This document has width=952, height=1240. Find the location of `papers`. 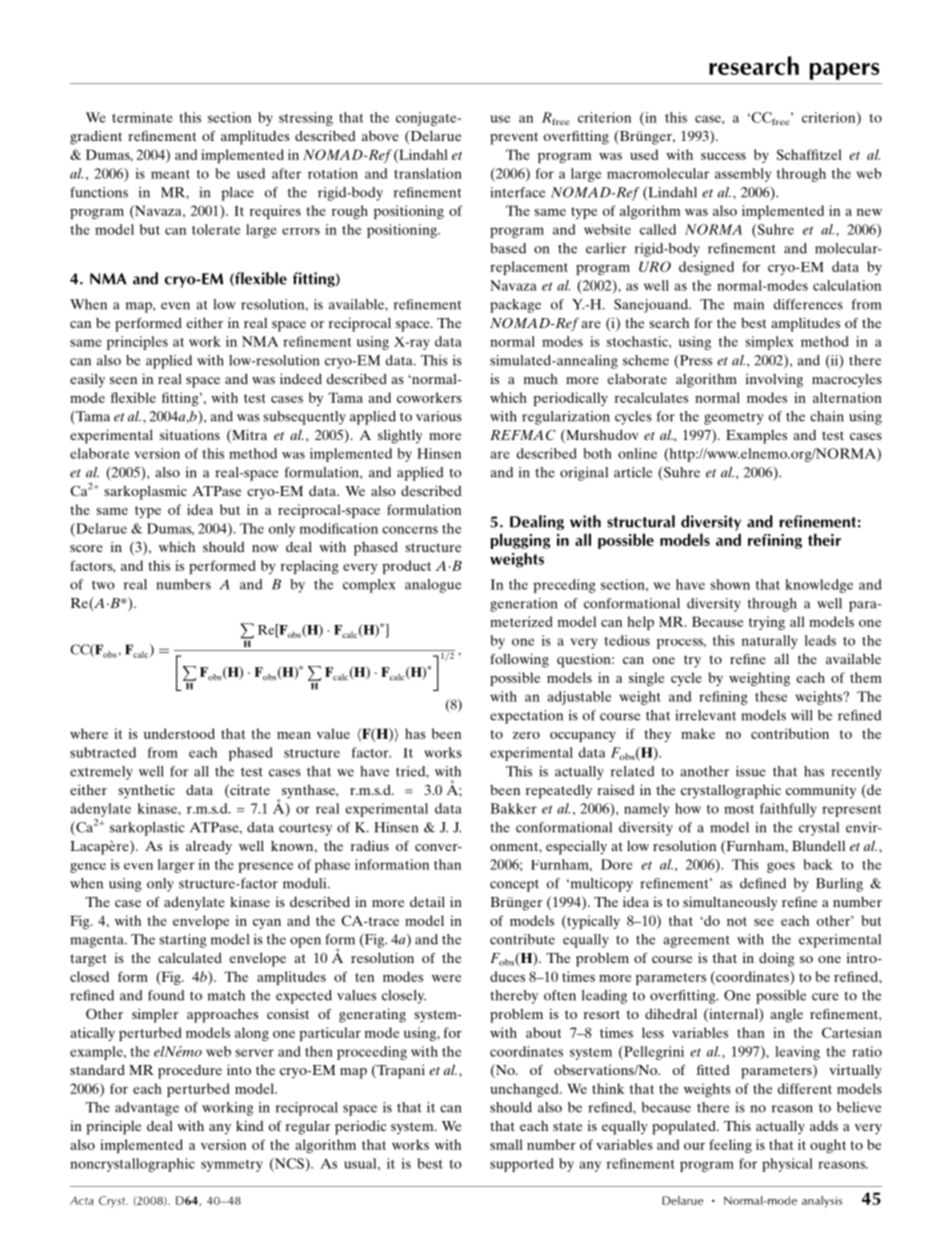

papers is located at coordinates (844, 71).
